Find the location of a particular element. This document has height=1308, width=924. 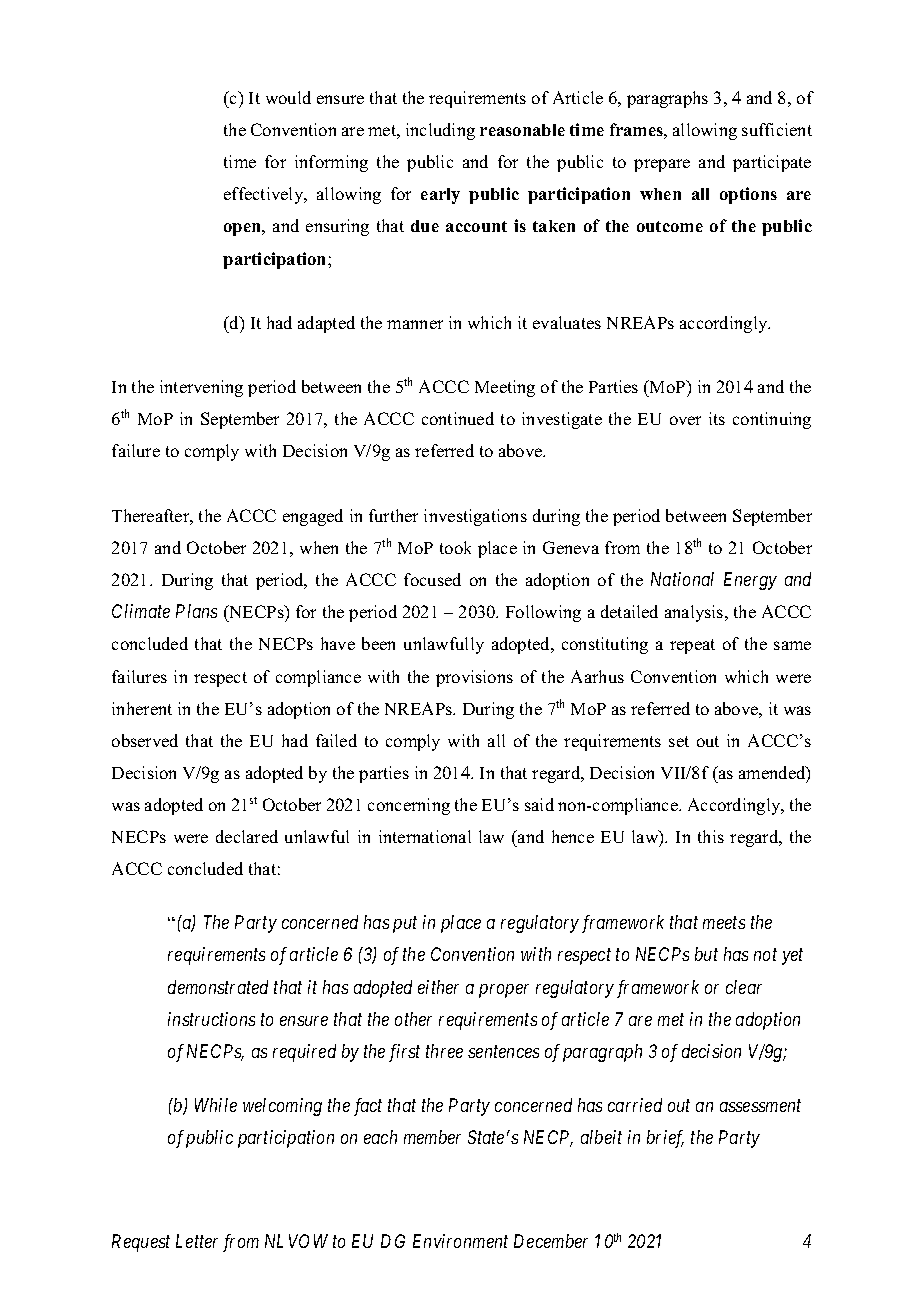

Request is located at coordinates (141, 1243).
